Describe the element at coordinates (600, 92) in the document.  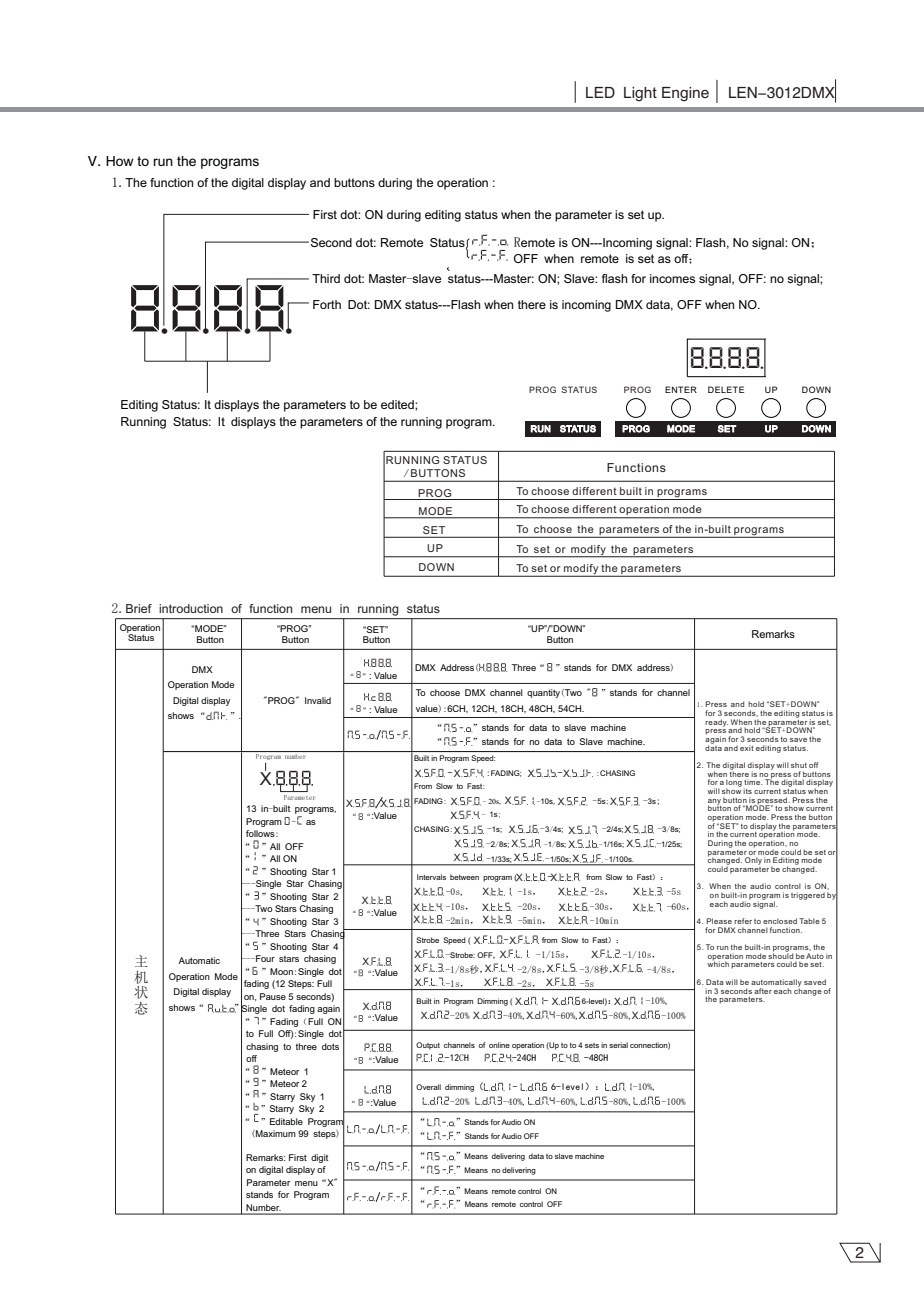
I see `LED` at that location.
